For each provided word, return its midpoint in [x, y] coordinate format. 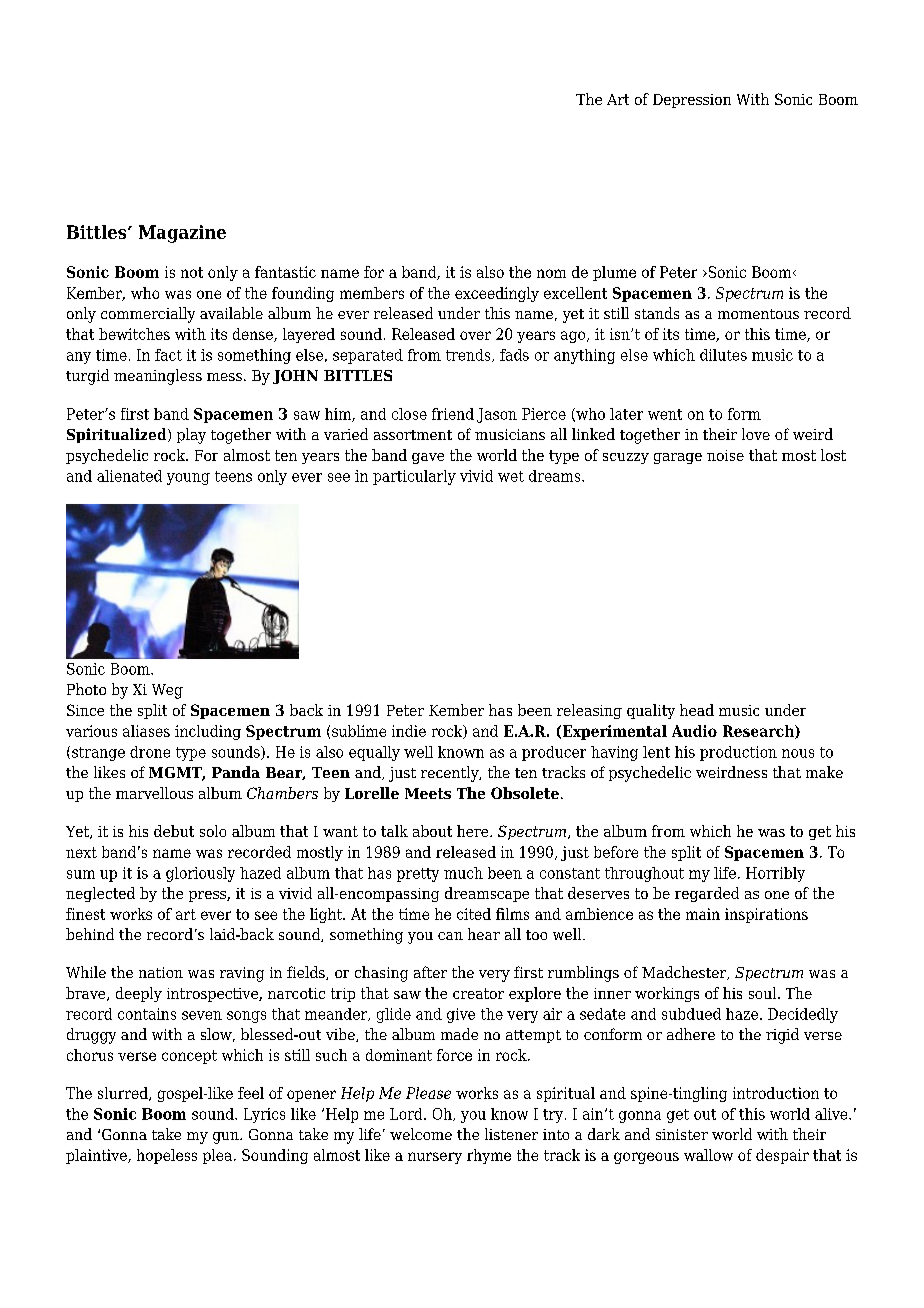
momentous [758, 314]
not [192, 272]
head [697, 710]
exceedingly [497, 294]
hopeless [167, 1156]
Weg [167, 691]
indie [409, 731]
